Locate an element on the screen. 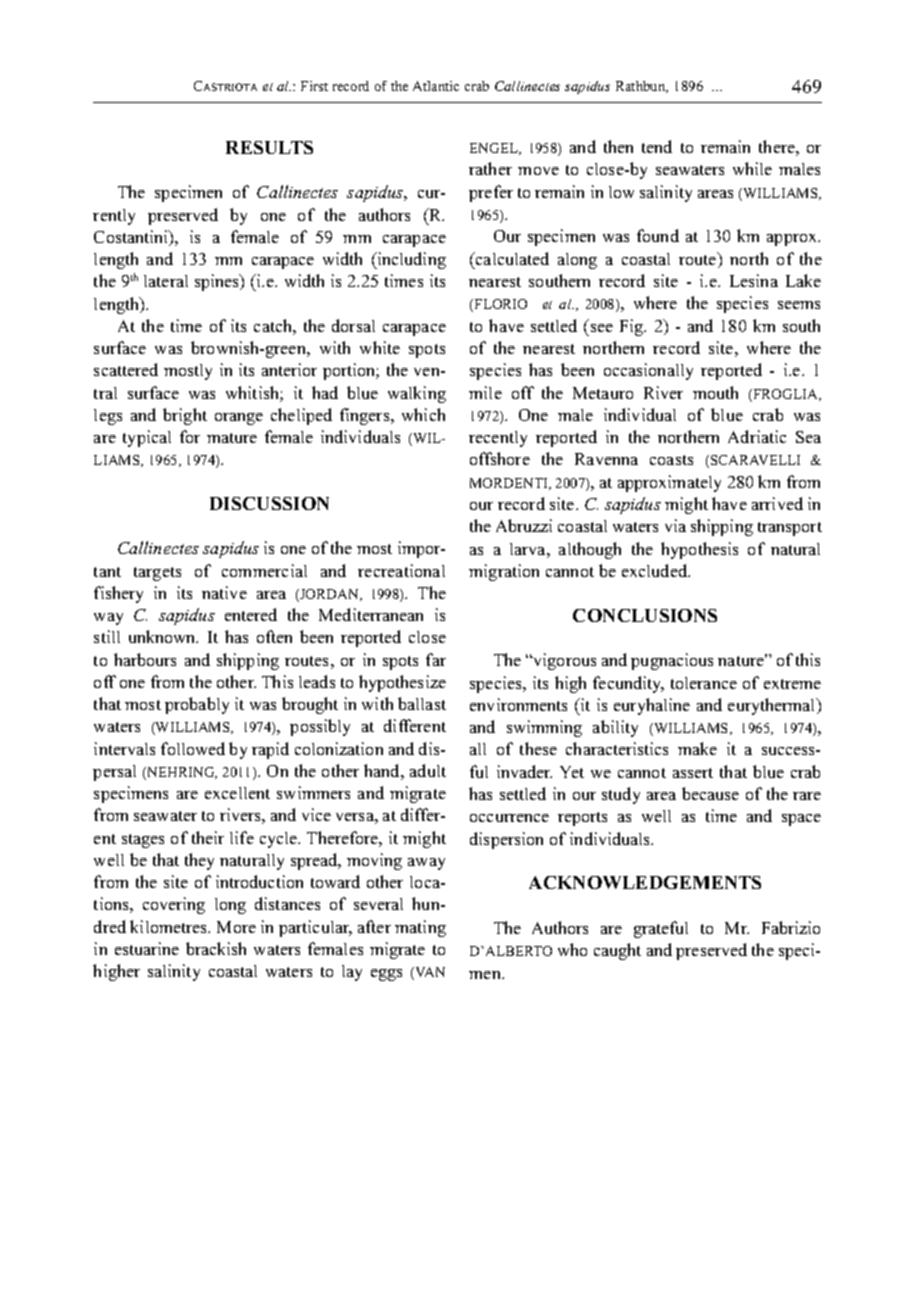  tend is located at coordinates (657, 146).
